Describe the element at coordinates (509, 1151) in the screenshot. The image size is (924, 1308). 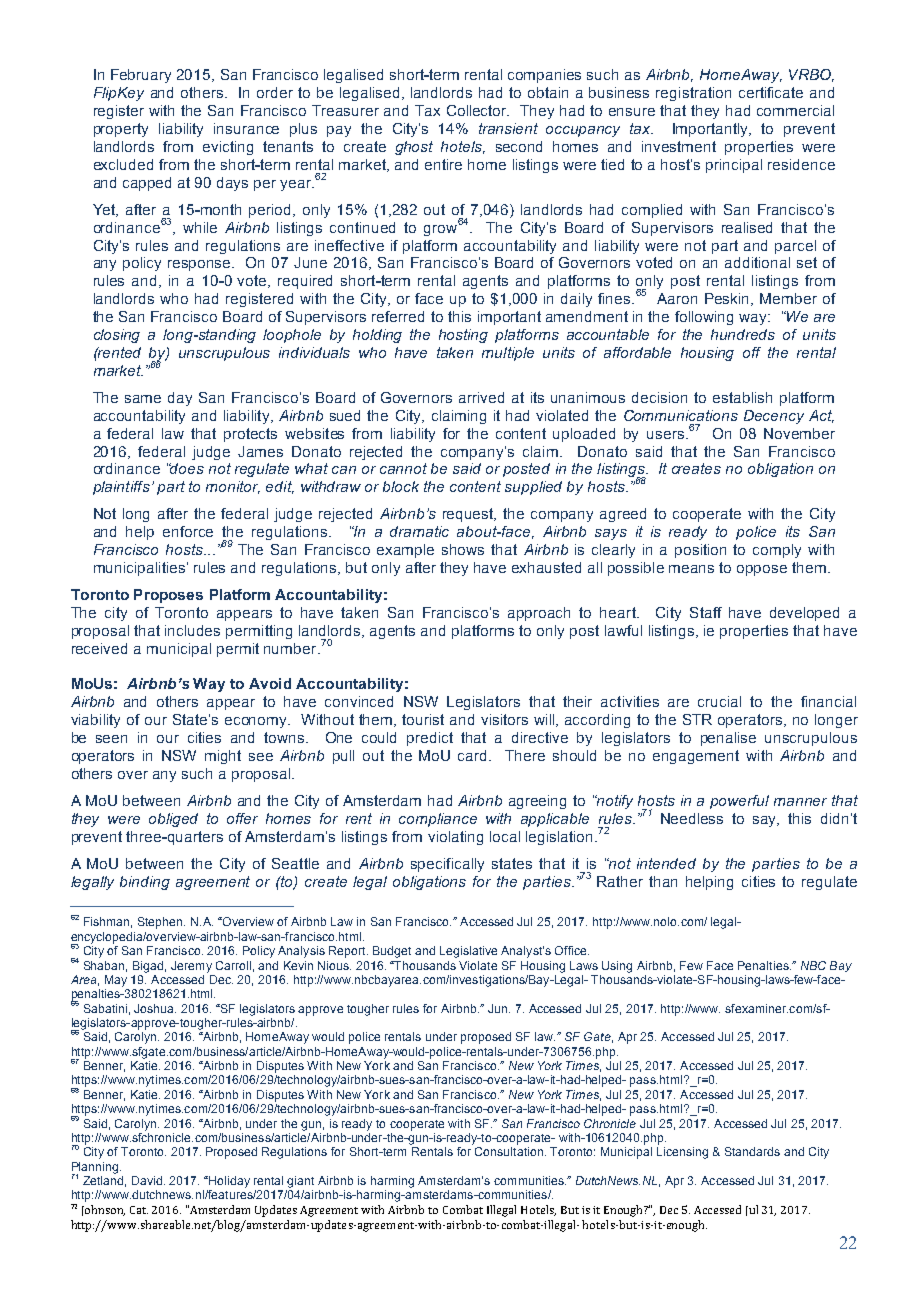
I see `Consultation` at that location.
